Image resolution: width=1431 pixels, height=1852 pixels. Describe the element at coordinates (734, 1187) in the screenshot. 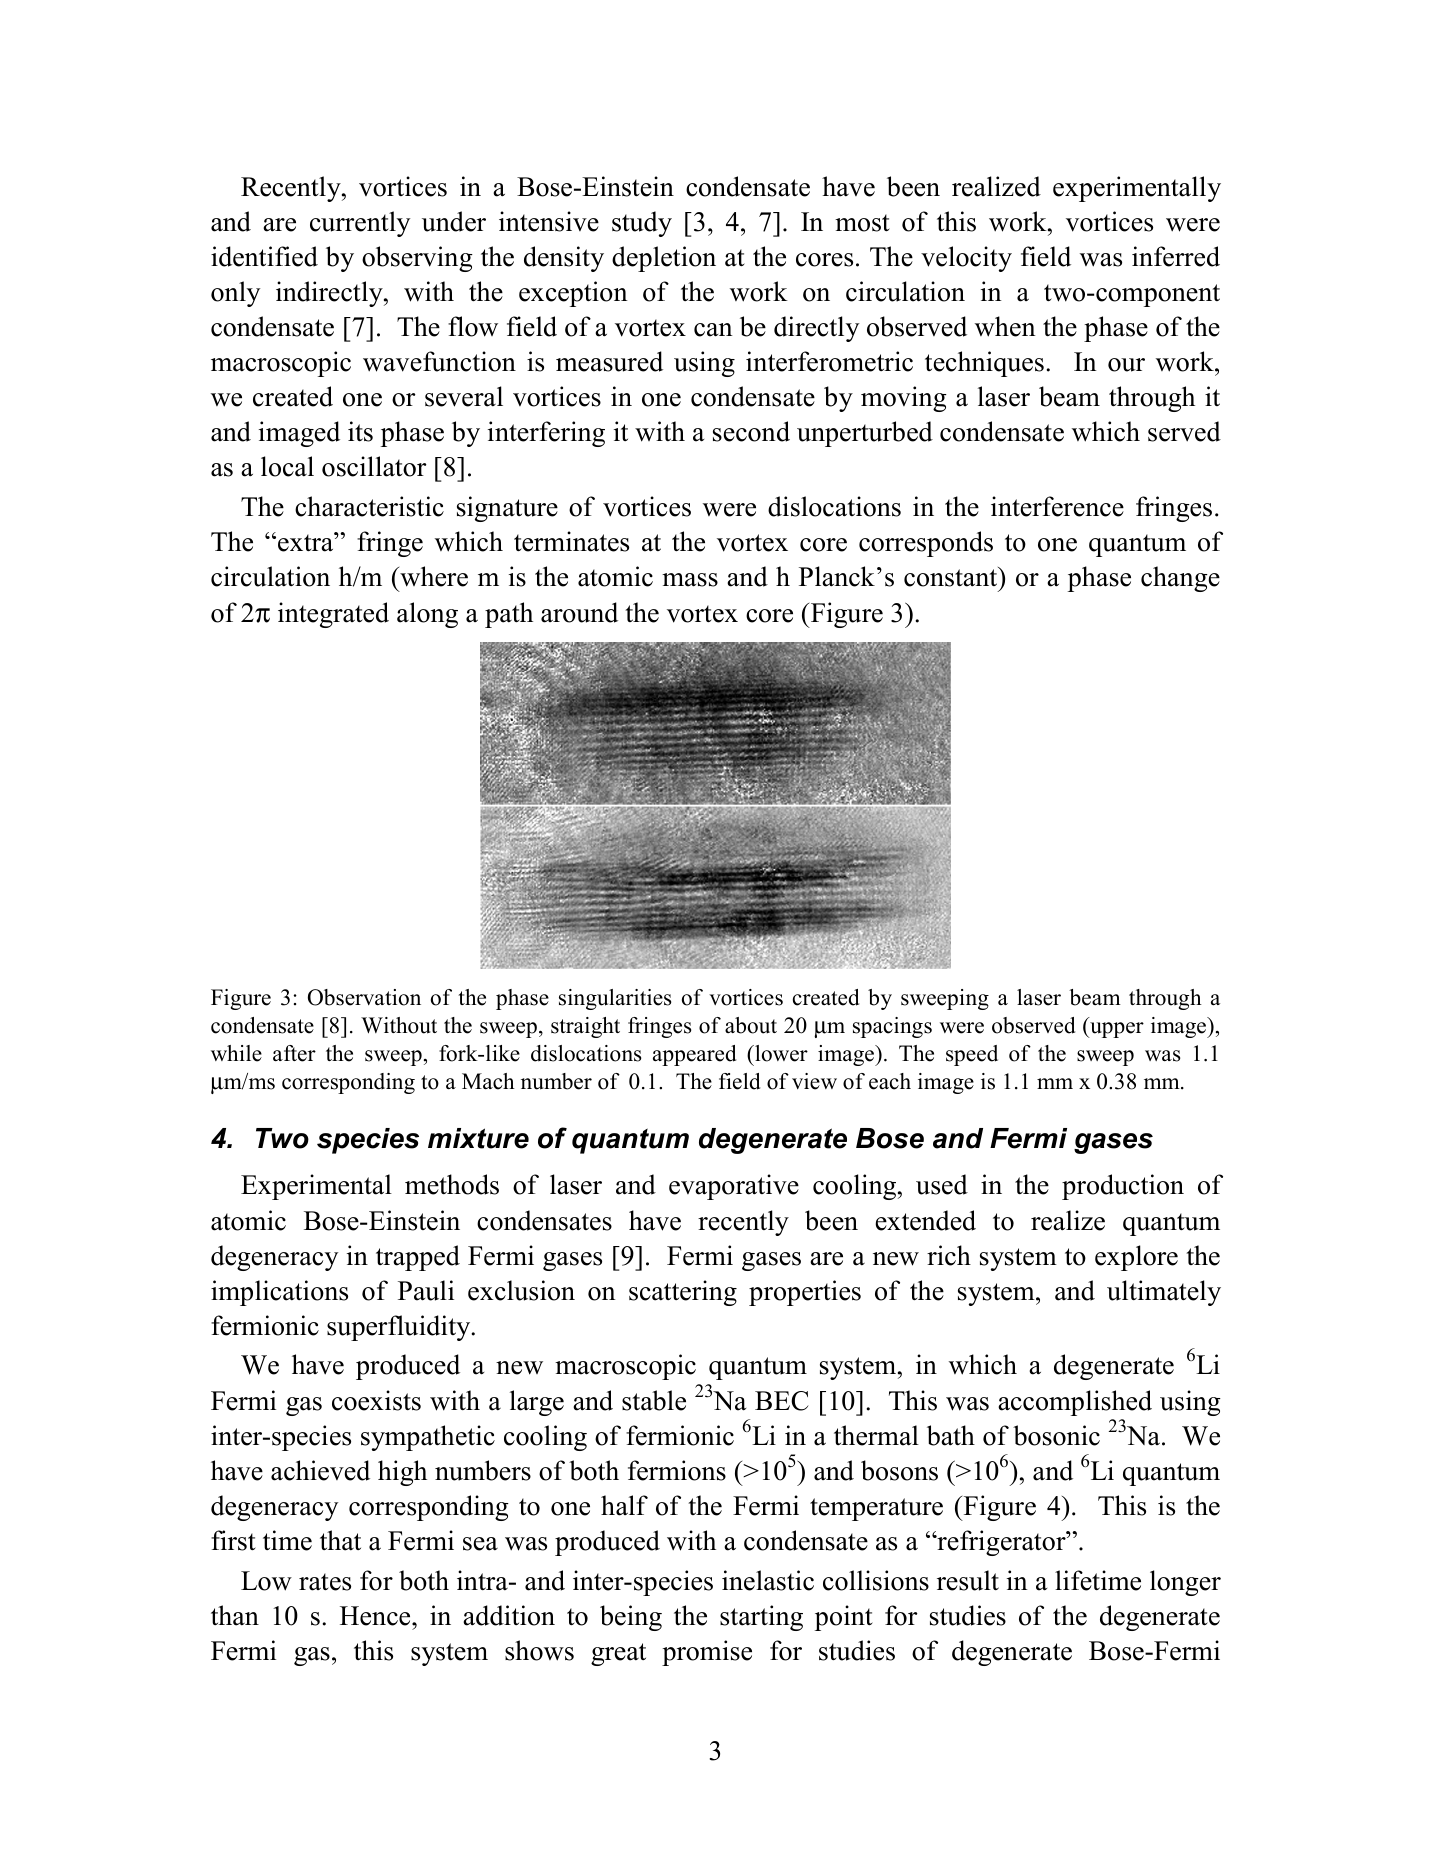

I see `evaporative` at that location.
